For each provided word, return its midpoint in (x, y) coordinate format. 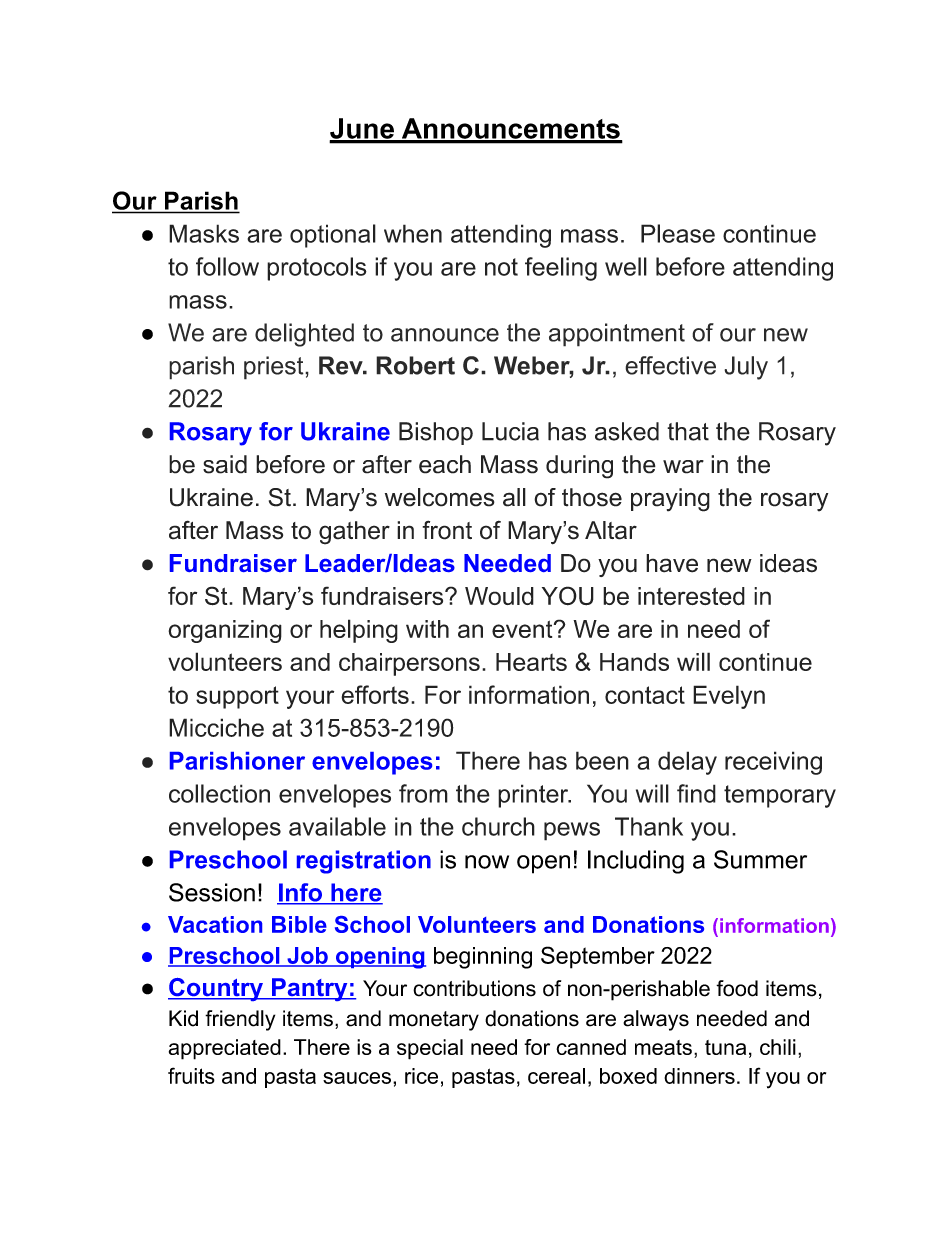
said (225, 464)
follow (227, 266)
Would (499, 596)
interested (691, 596)
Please (678, 233)
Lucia (510, 431)
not (501, 267)
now (487, 862)
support (237, 697)
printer (534, 796)
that (688, 431)
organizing (225, 631)
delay (687, 763)
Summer (760, 859)
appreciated (225, 1049)
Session (212, 892)
